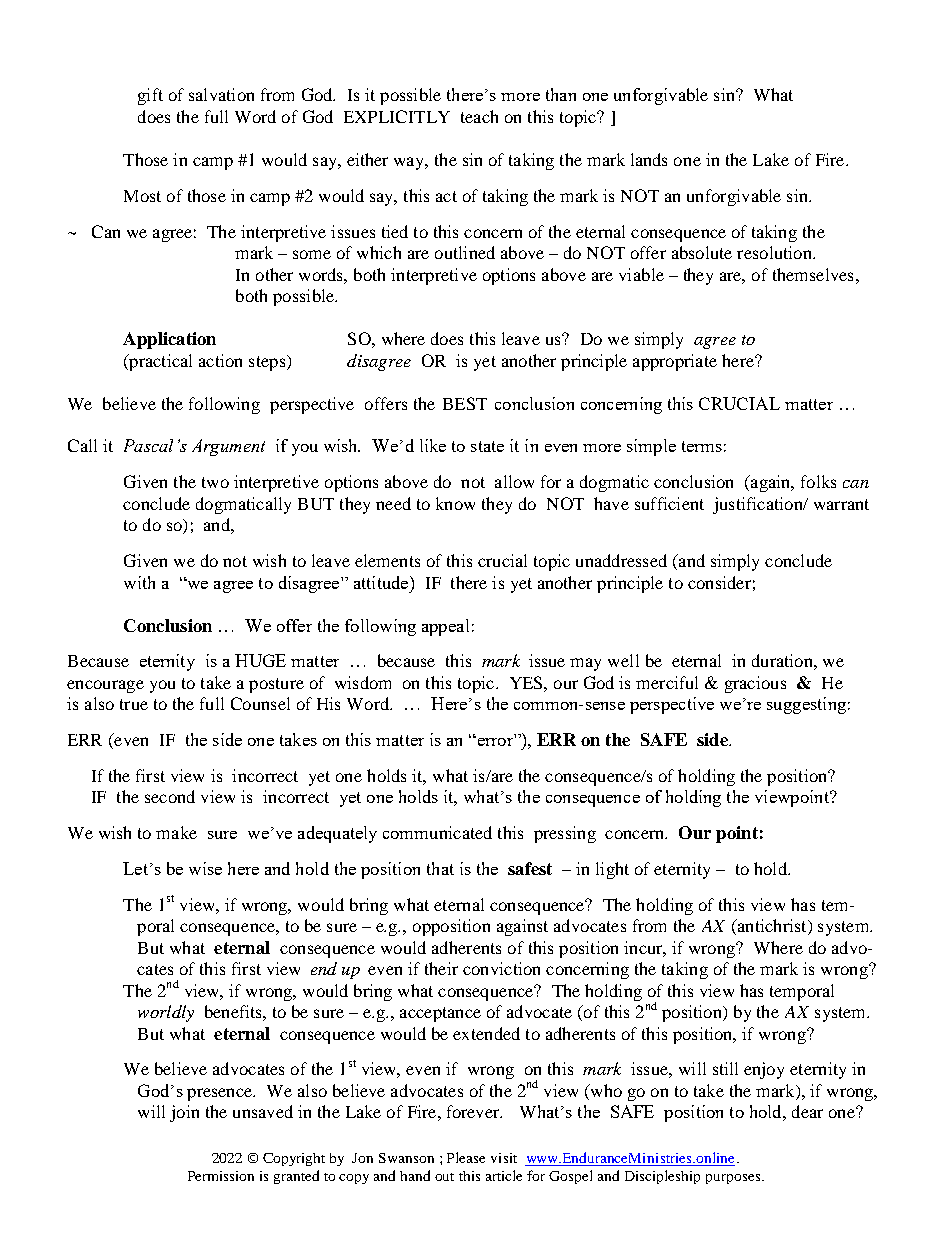 The image size is (952, 1233). Describe the element at coordinates (466, 1157) in the document. I see `Please` at that location.
